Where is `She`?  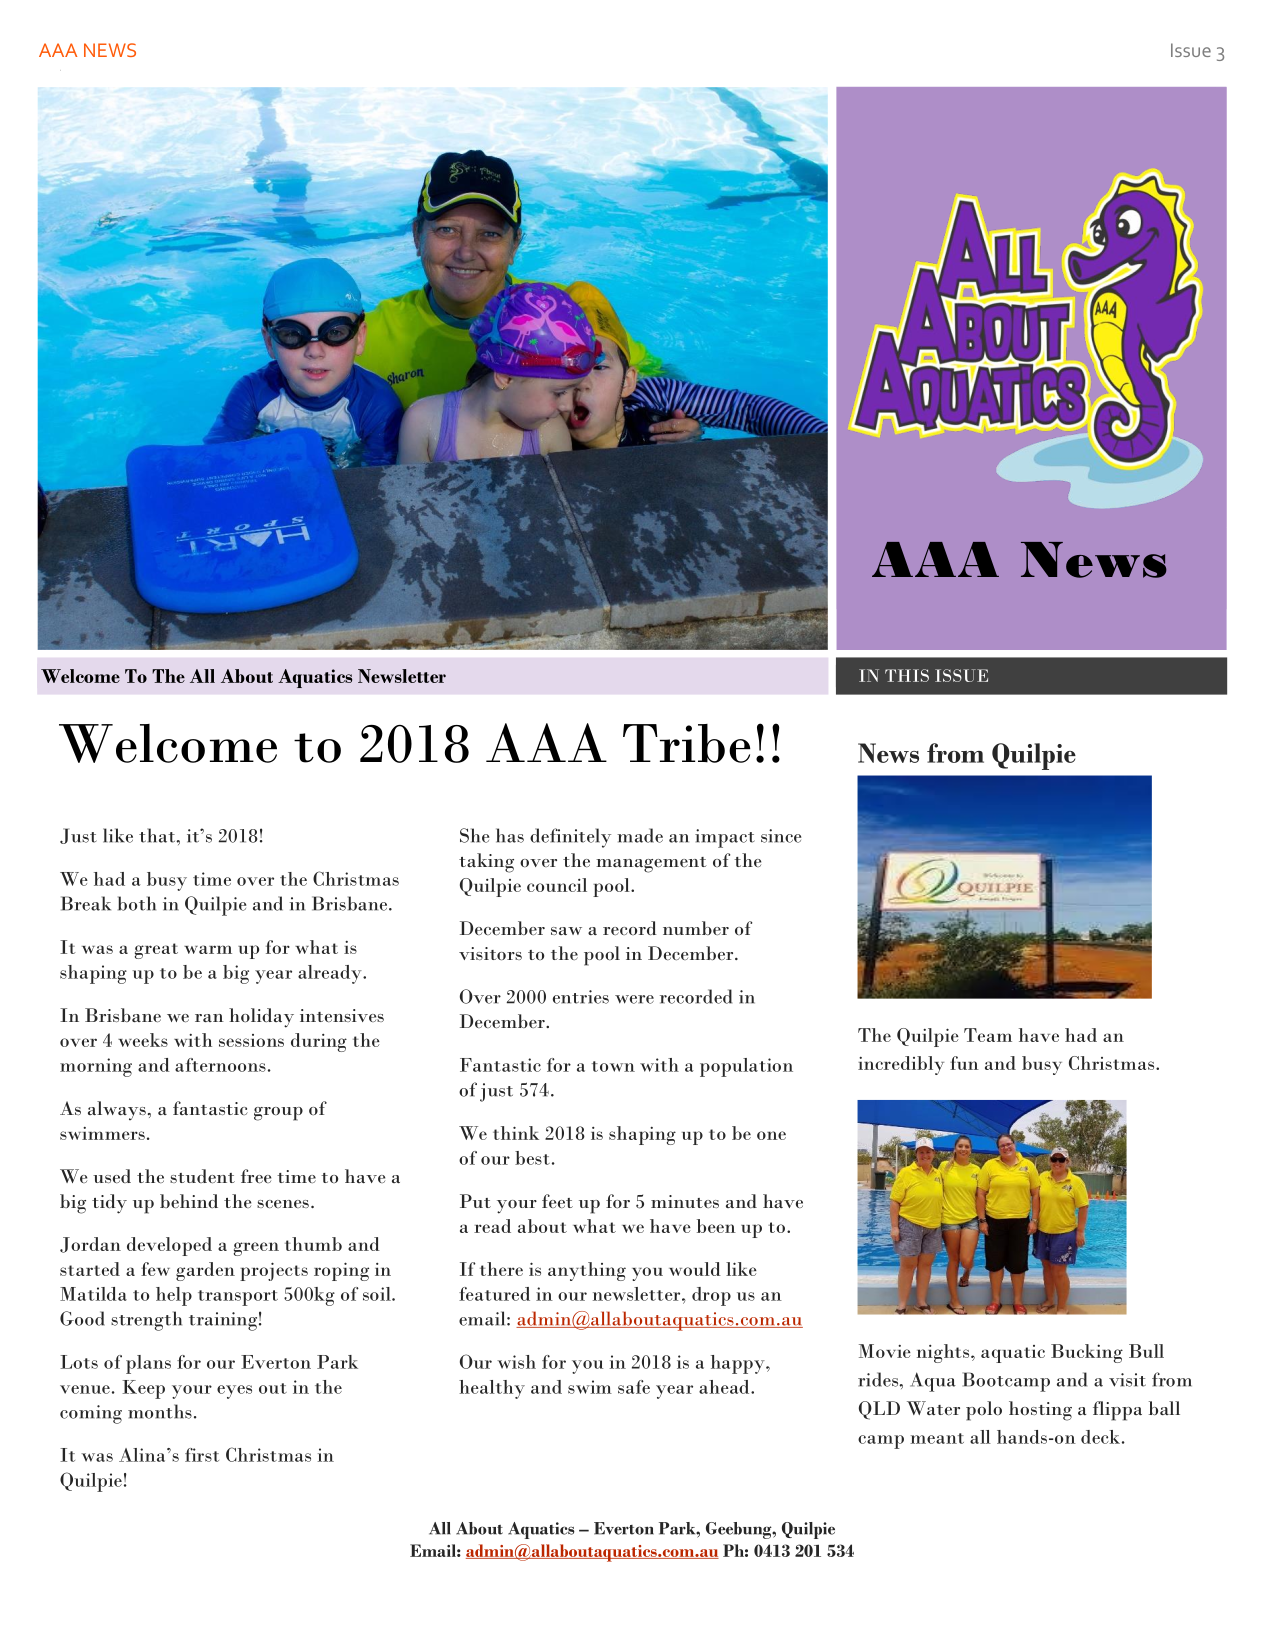
She is located at coordinates (474, 835).
